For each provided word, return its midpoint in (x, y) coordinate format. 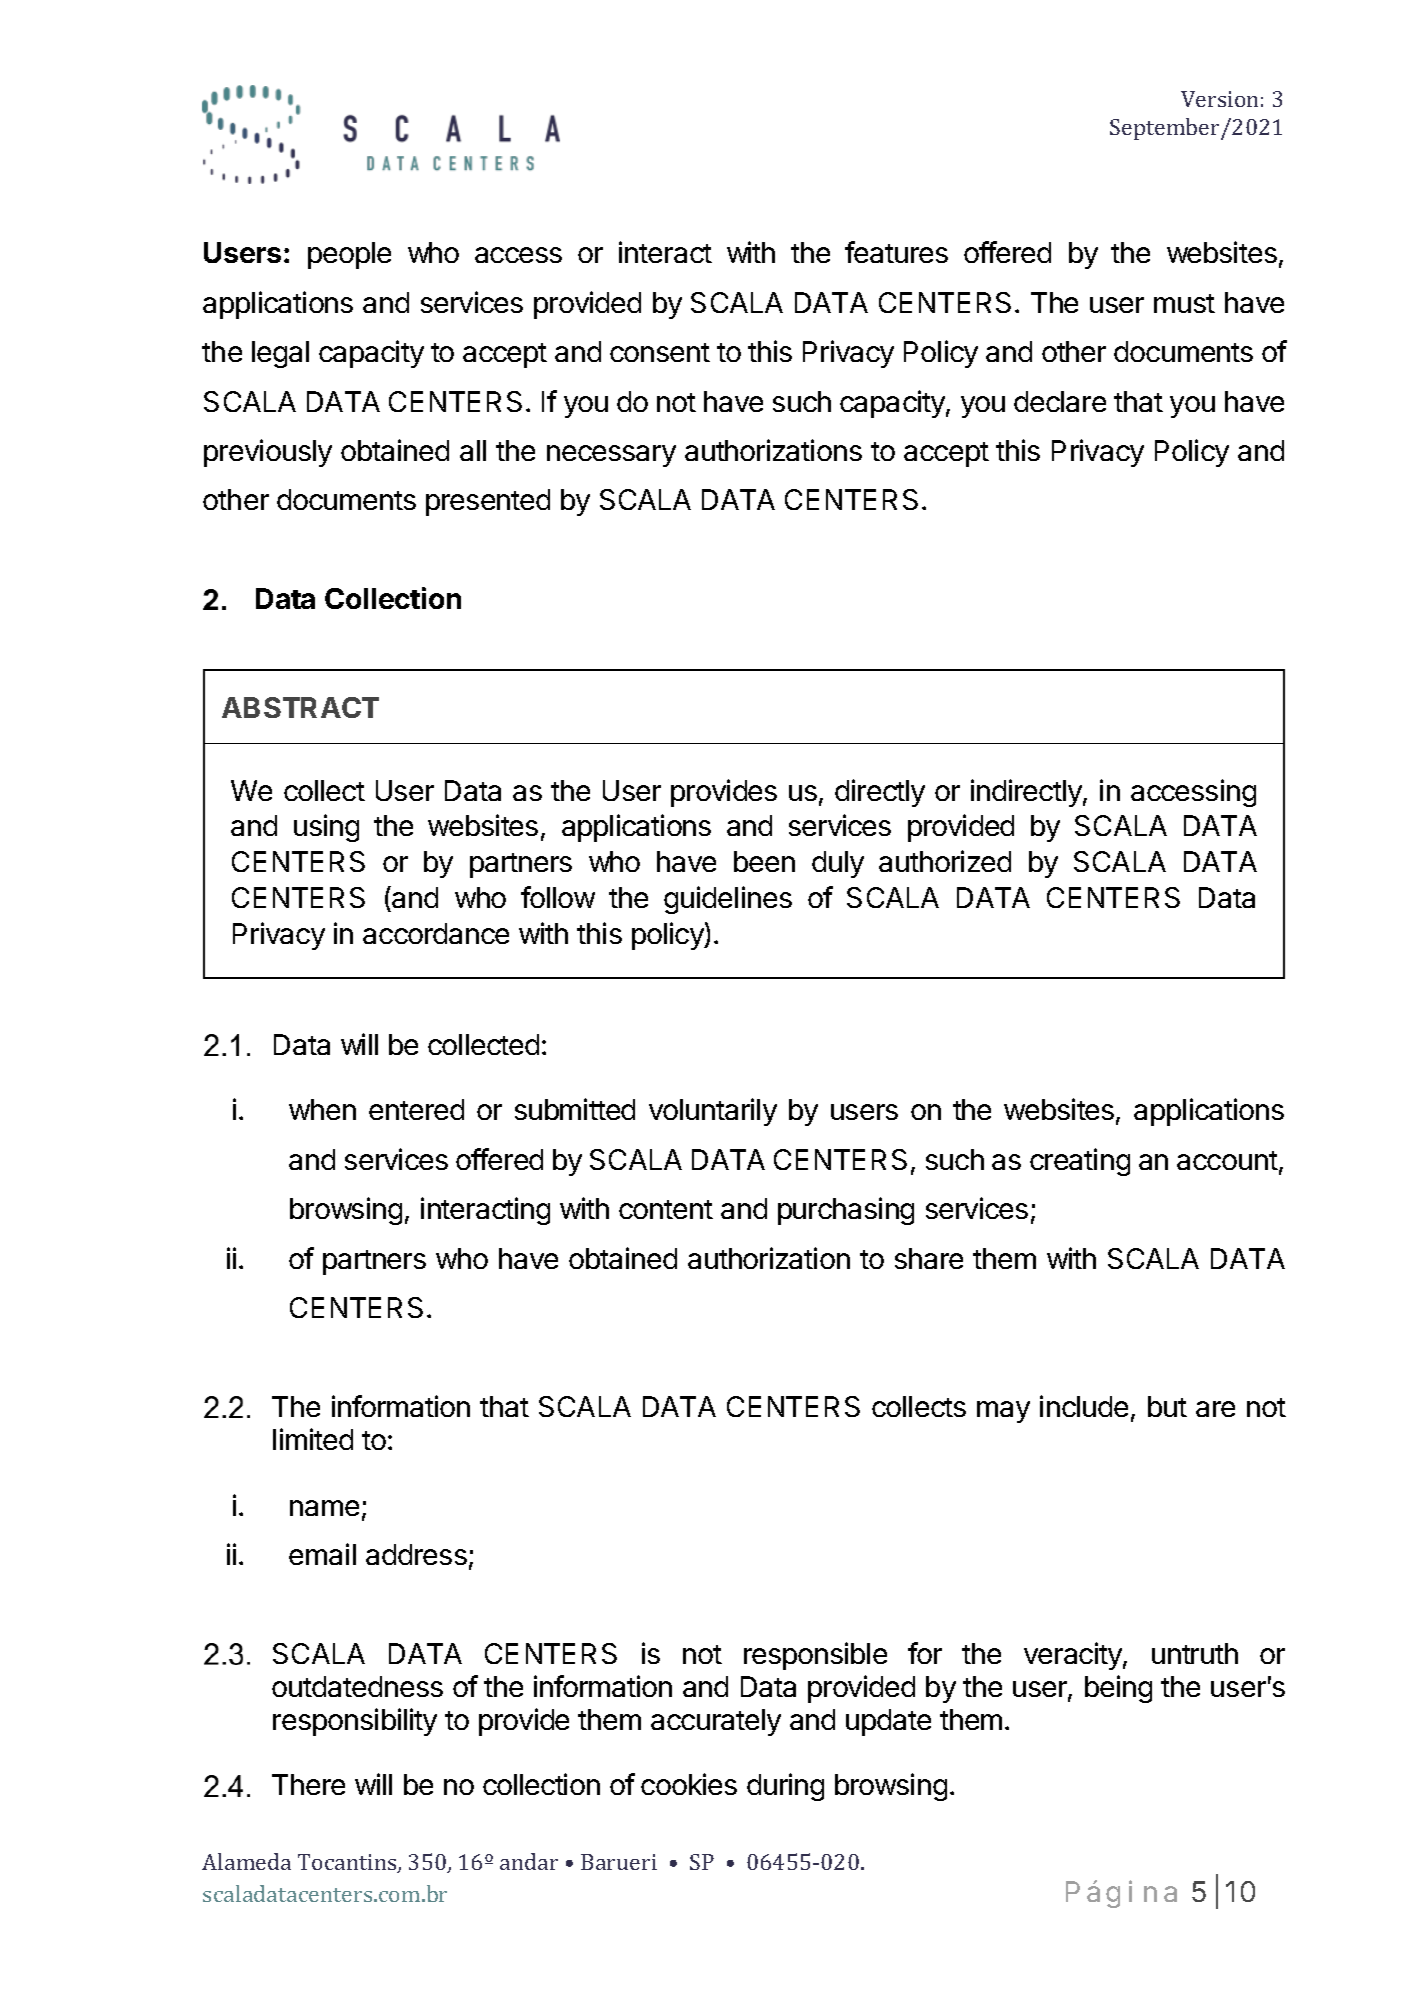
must (1184, 303)
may (1003, 1412)
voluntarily (713, 1112)
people (349, 255)
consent (660, 352)
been (764, 861)
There (308, 1784)
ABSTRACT (300, 707)
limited (313, 1439)
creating (1080, 1162)
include (1084, 1406)
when (322, 1109)
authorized (945, 861)
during (785, 1787)
